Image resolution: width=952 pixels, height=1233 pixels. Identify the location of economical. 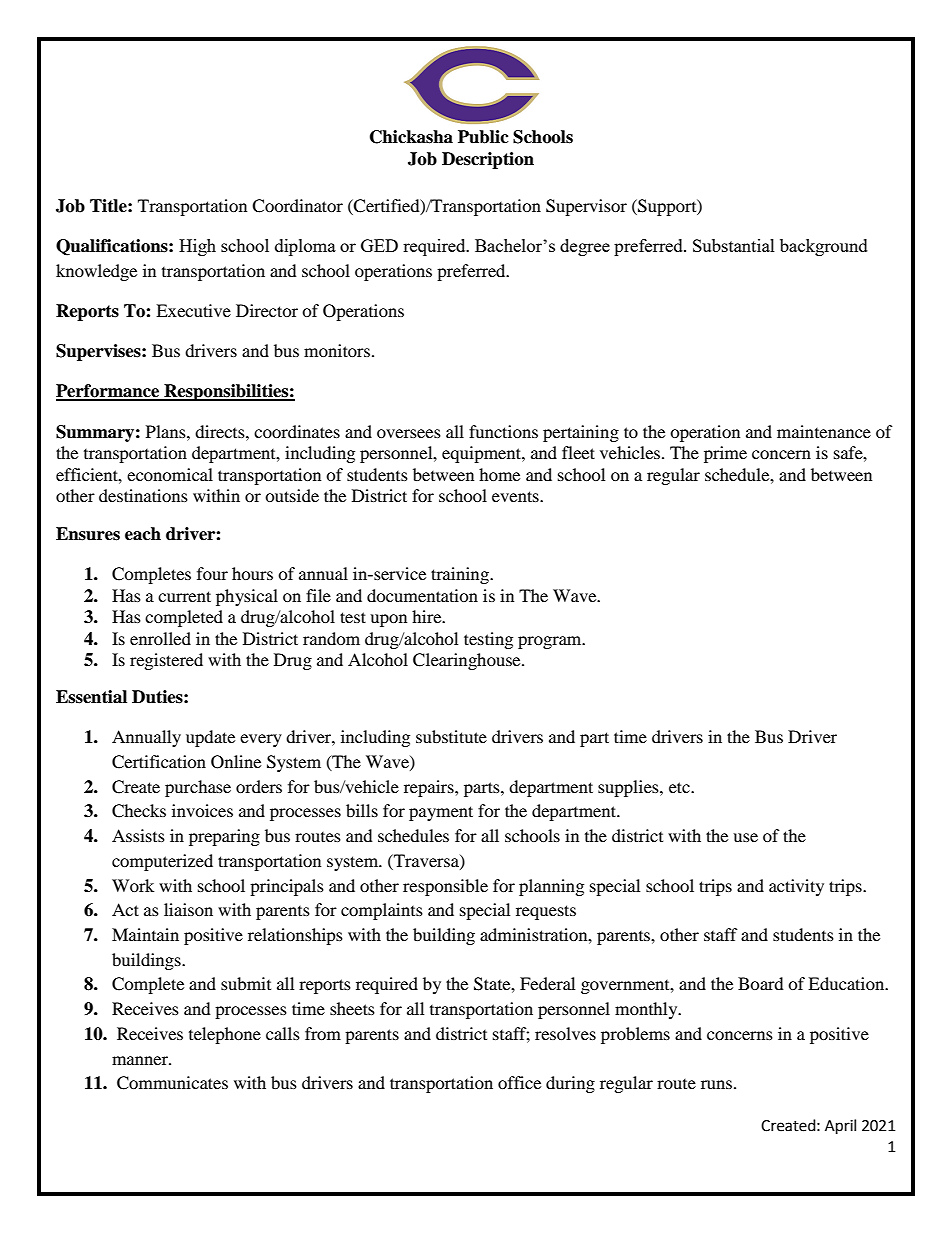
(170, 474).
